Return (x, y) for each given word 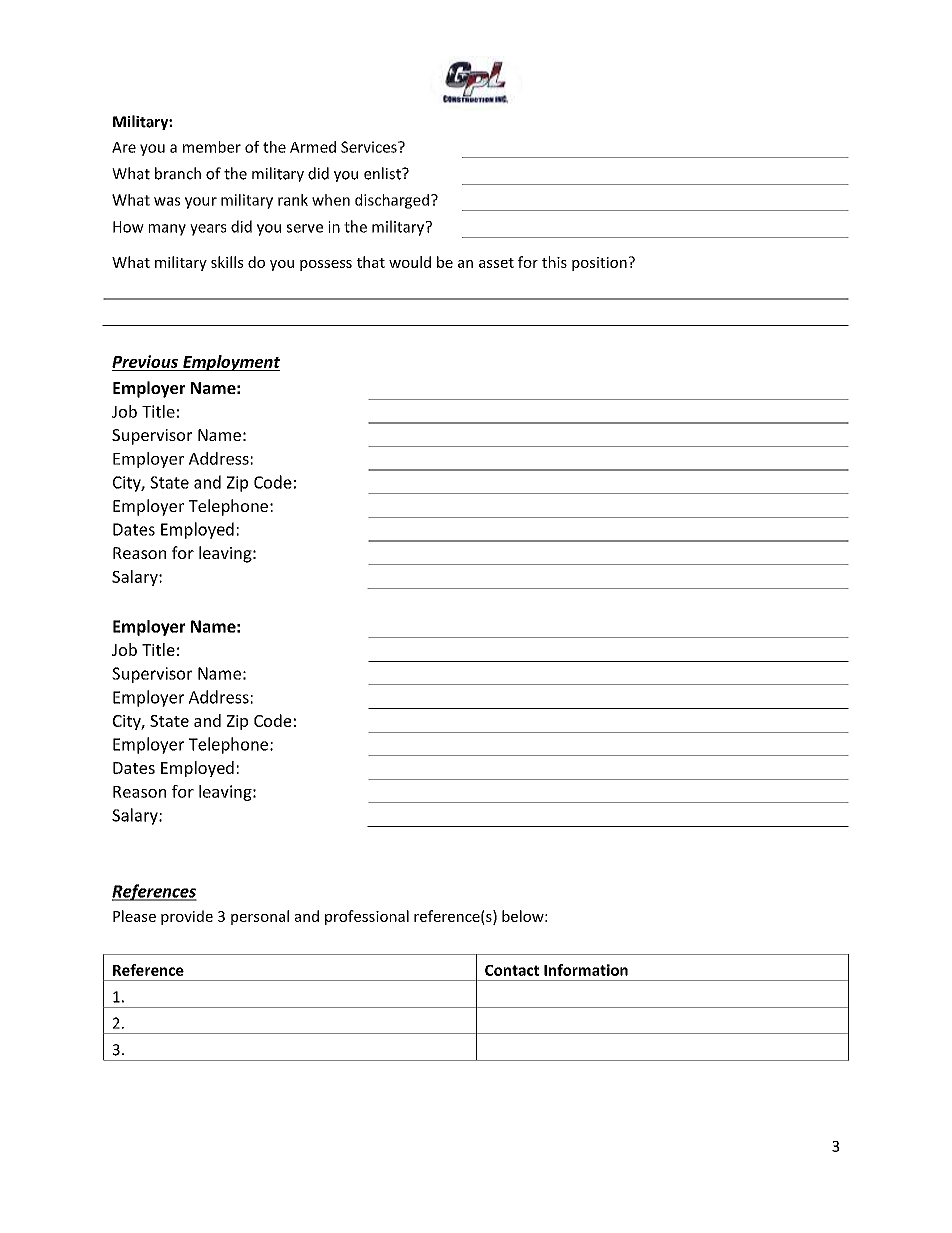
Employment (230, 363)
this (554, 262)
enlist (383, 173)
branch (178, 173)
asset (496, 263)
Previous (145, 361)
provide (187, 917)
